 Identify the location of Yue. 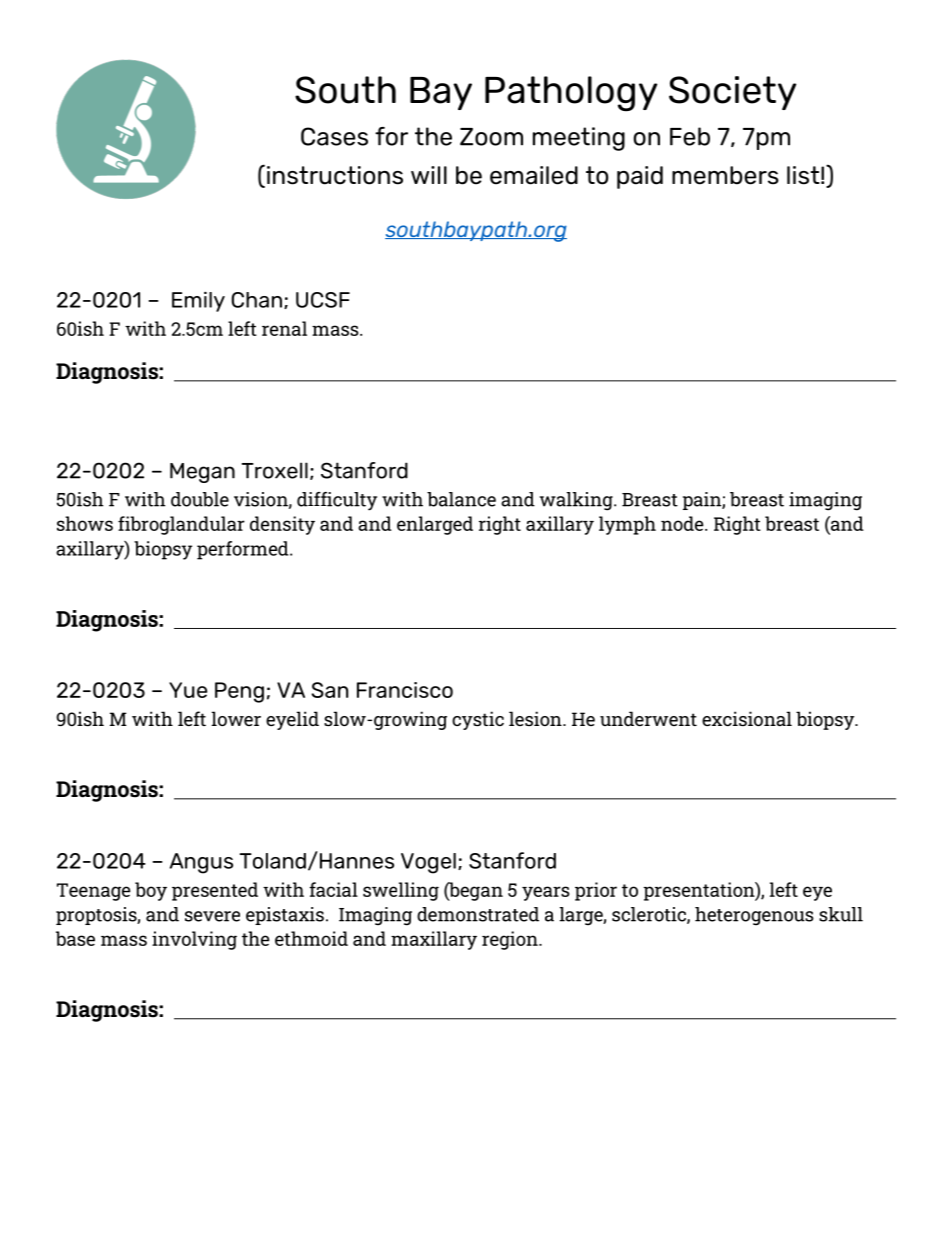
(188, 690).
